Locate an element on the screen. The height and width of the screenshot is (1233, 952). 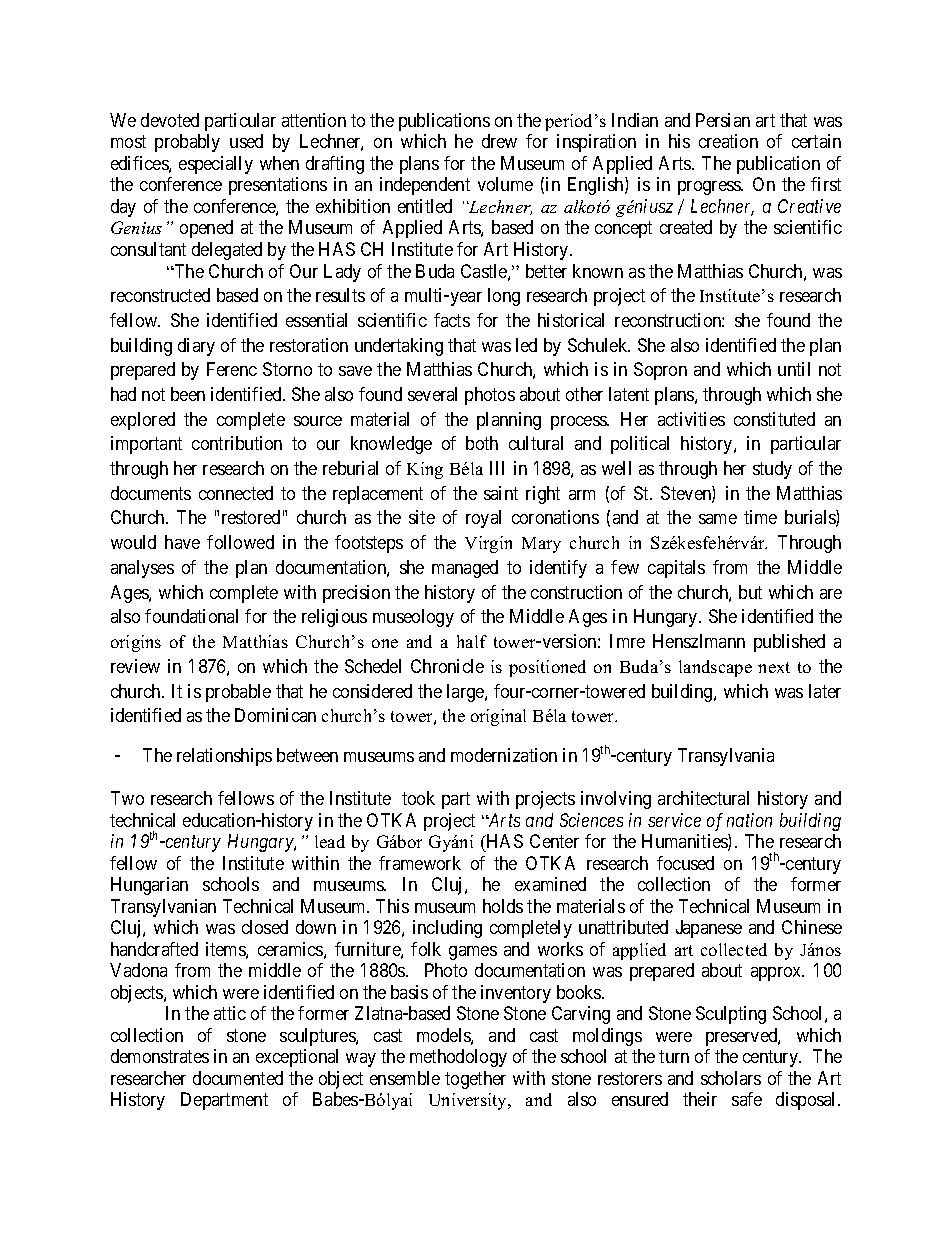
framework is located at coordinates (420, 863).
